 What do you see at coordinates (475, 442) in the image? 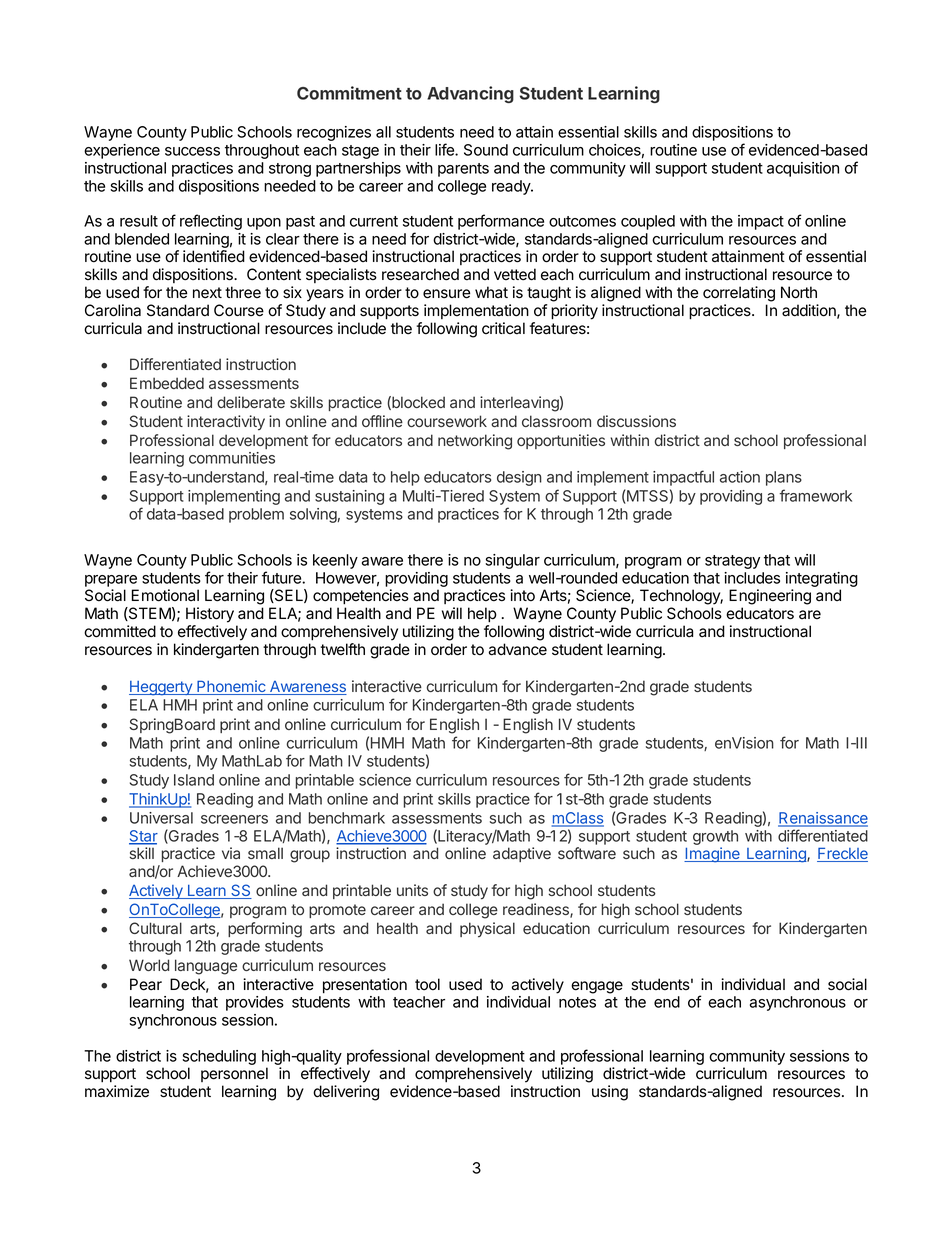
I see `networking` at bounding box center [475, 442].
